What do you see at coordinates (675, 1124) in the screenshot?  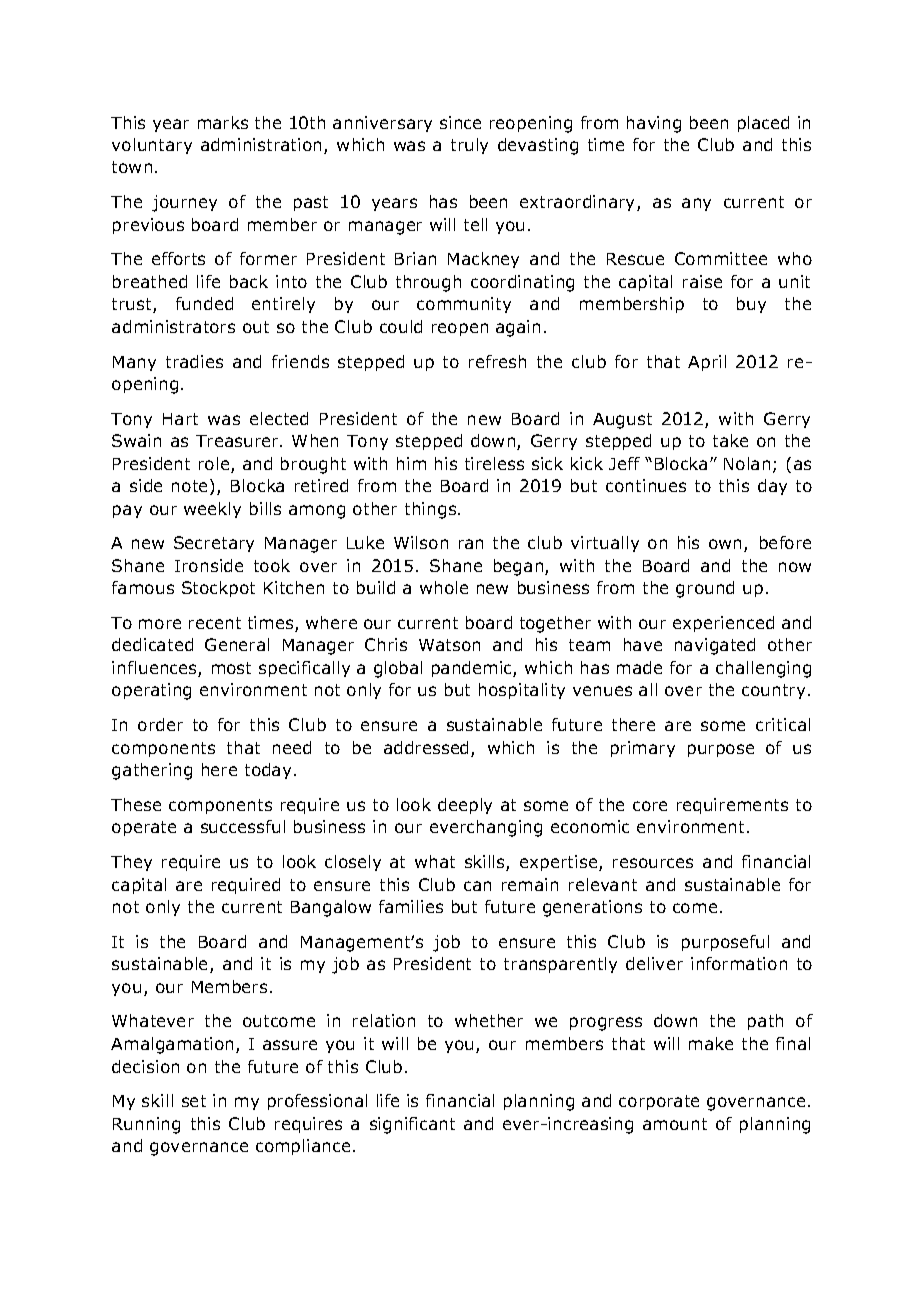 I see `amount` at bounding box center [675, 1124].
